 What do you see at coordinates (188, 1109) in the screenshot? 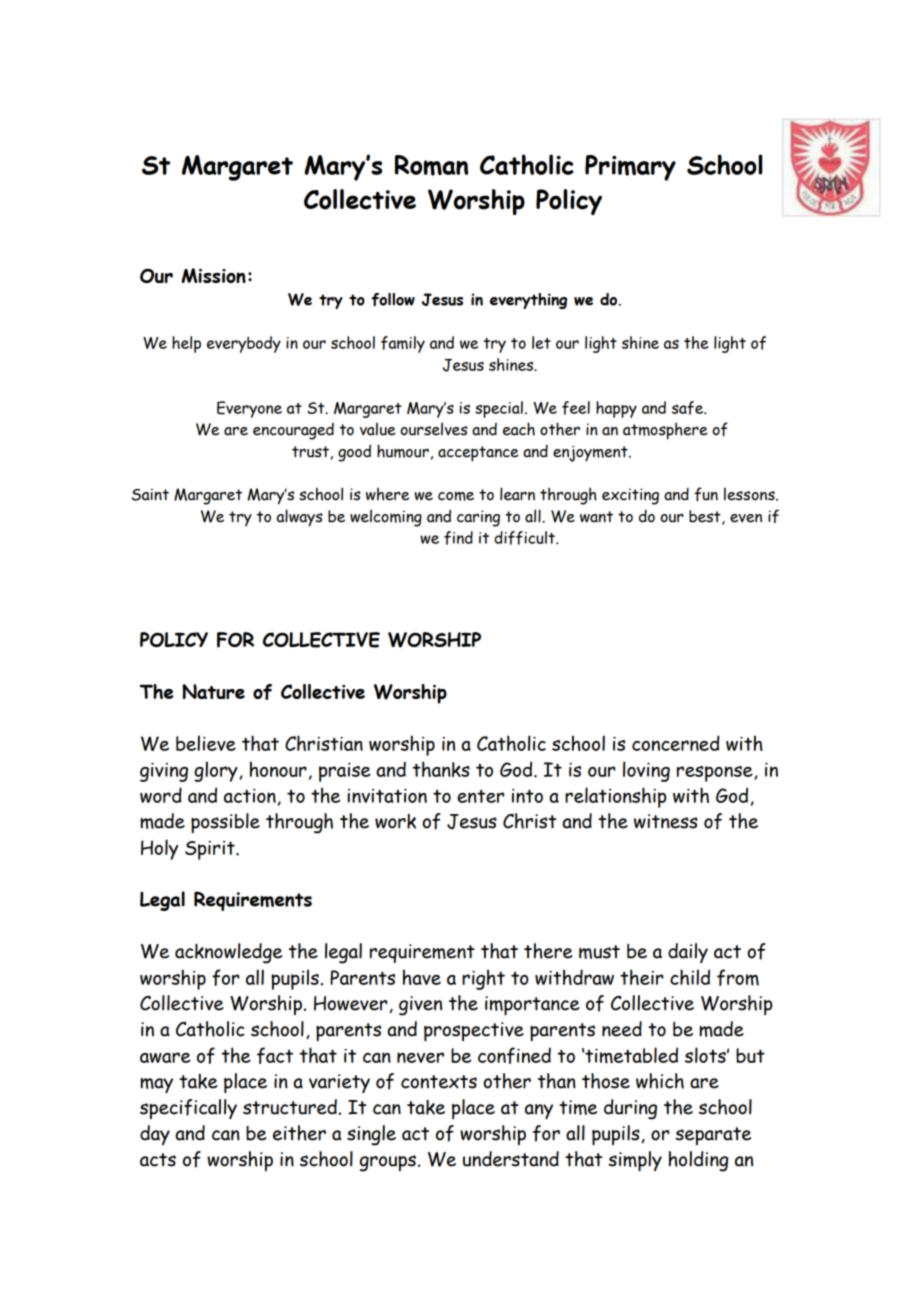
I see `specifically` at bounding box center [188, 1109].
